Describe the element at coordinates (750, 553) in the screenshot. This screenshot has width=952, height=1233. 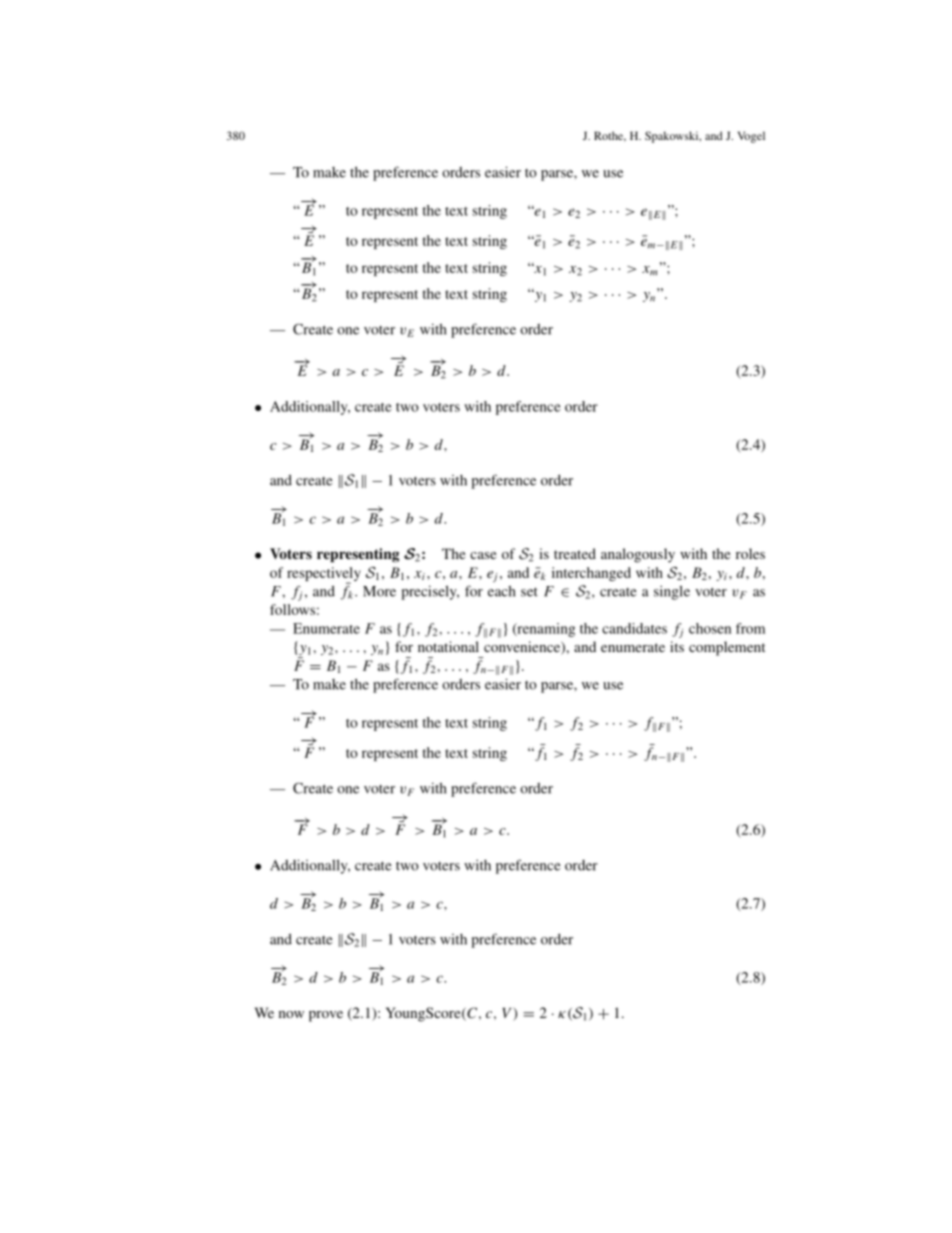
I see `roles` at that location.
